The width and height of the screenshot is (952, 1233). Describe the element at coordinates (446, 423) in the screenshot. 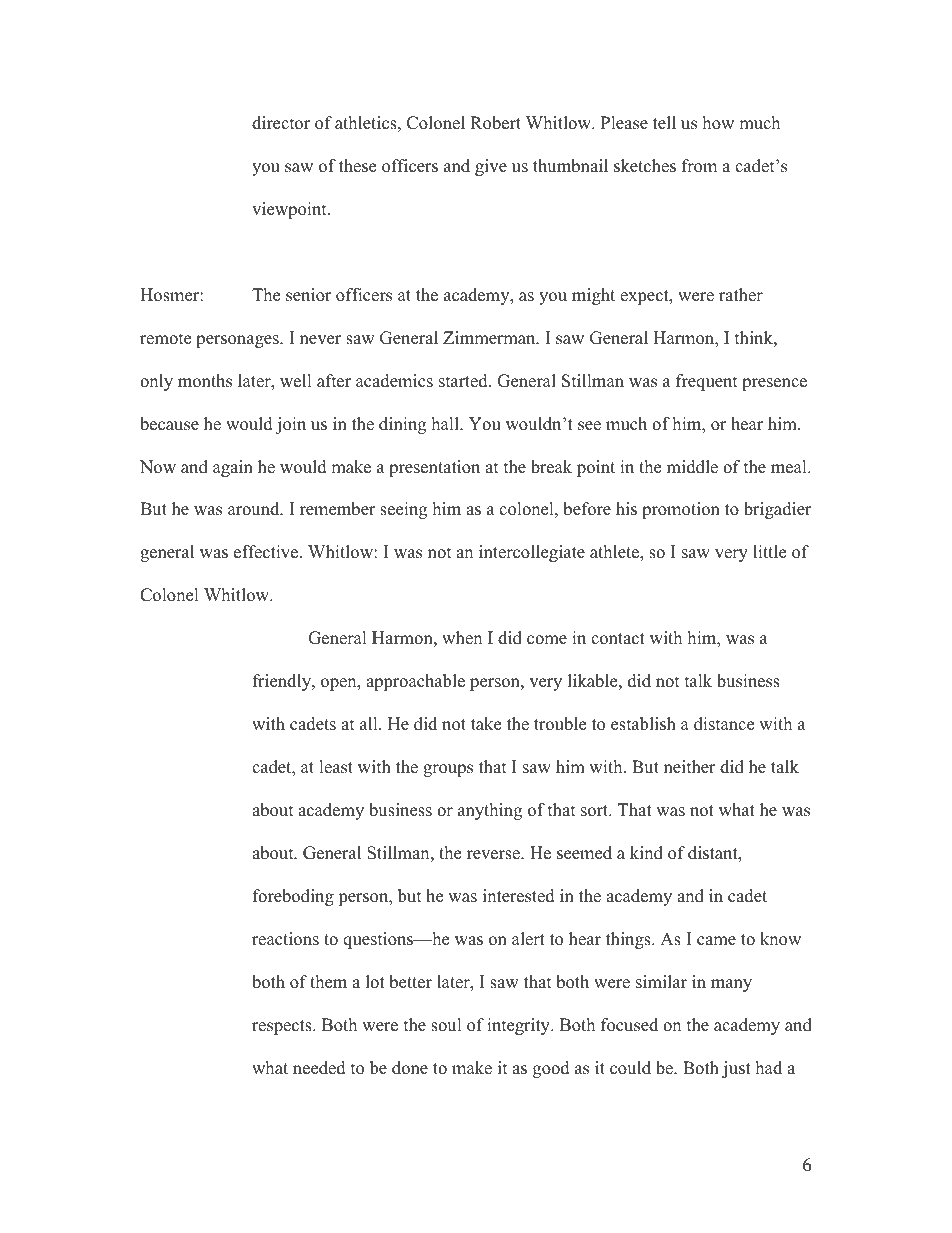

I see `hall` at that location.
